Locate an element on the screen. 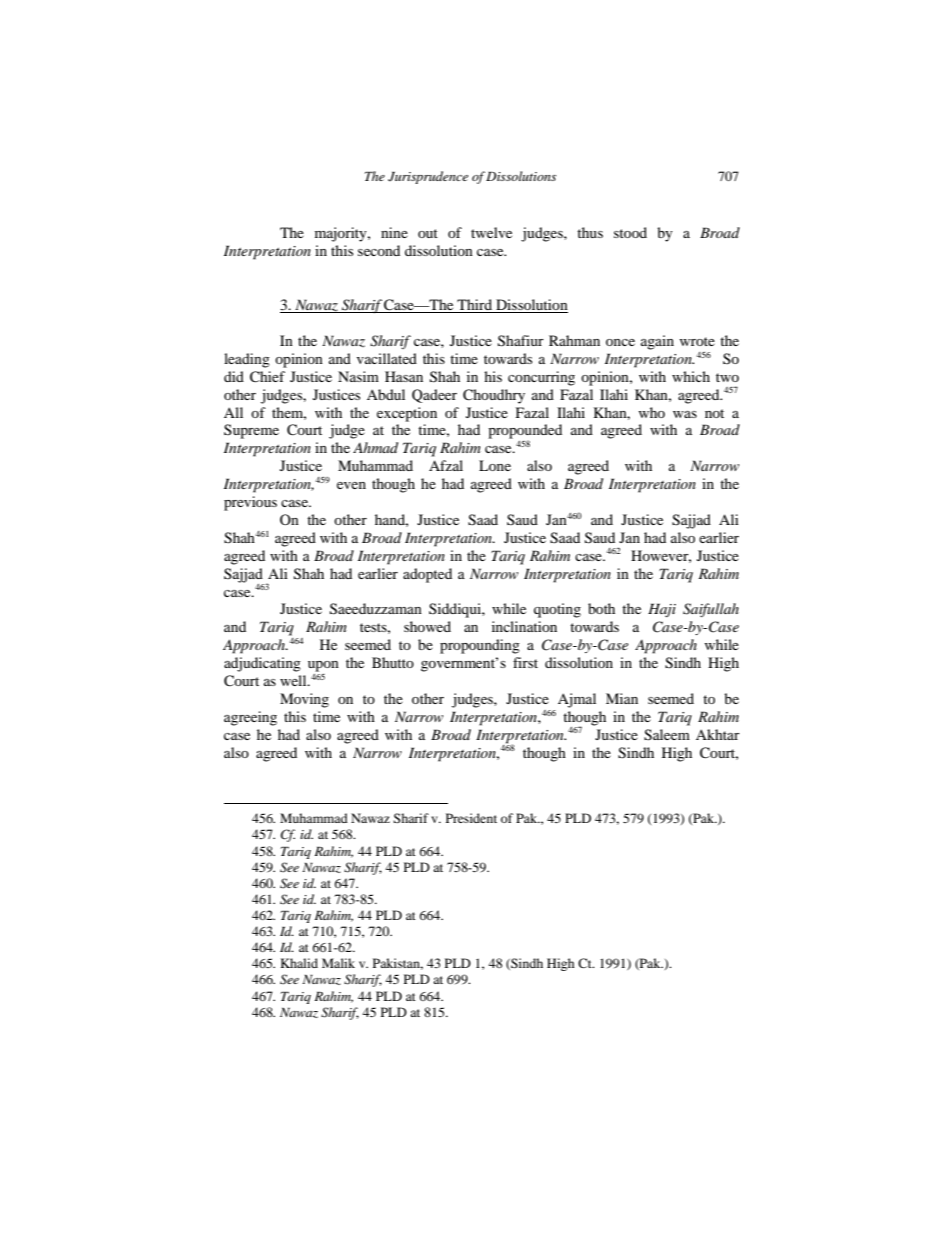 This screenshot has height=1233, width=952. Haji is located at coordinates (662, 610).
